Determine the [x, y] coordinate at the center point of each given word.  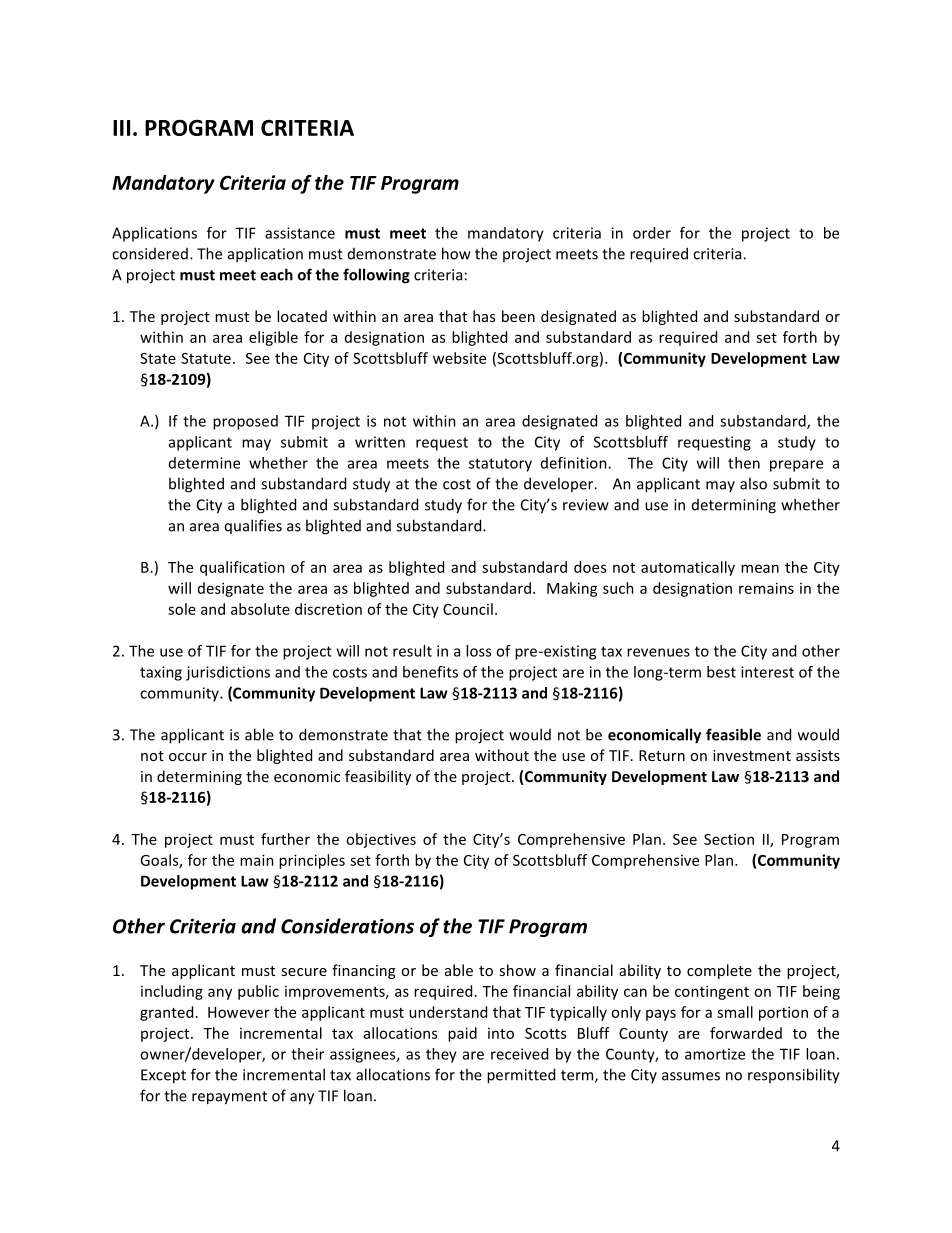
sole [182, 609]
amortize [715, 1054]
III [121, 128]
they [441, 1055]
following [376, 276]
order [652, 233]
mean [760, 568]
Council [468, 609]
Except [163, 1076]
